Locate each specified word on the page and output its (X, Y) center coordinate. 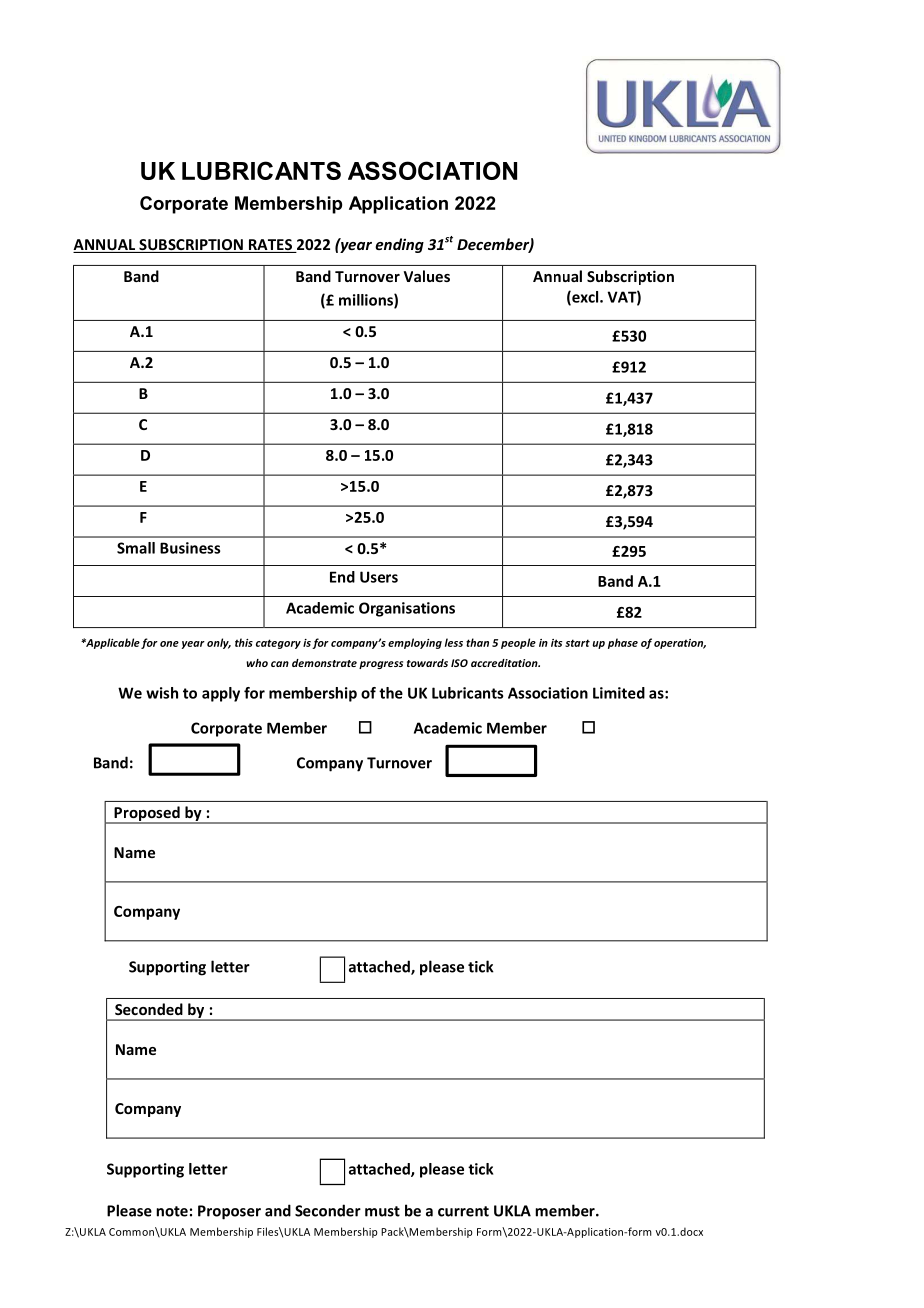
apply (221, 694)
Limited (619, 693)
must (382, 1211)
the (391, 693)
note (172, 1211)
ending (399, 245)
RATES (270, 246)
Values (427, 276)
